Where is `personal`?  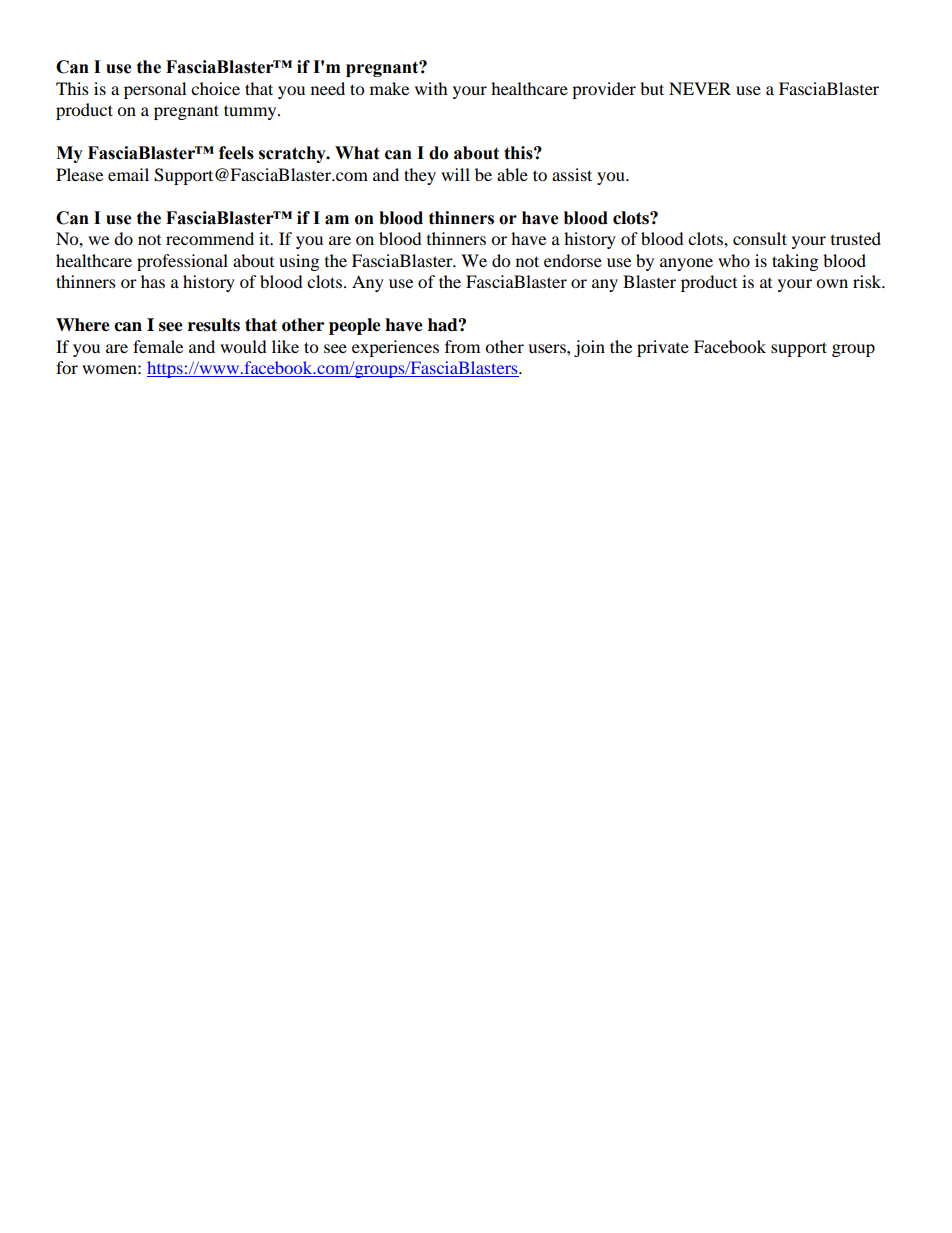 personal is located at coordinates (155, 90).
